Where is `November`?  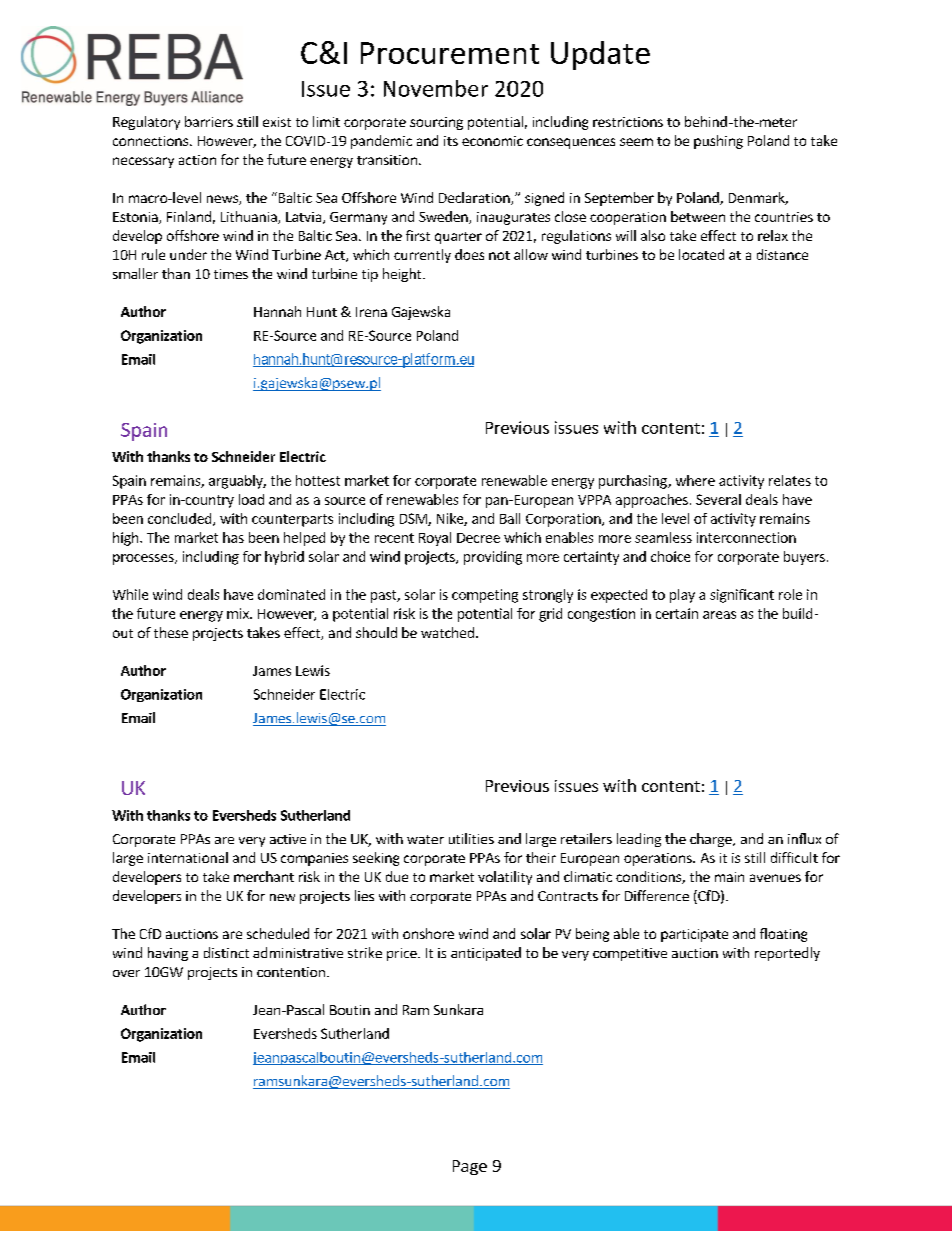
November is located at coordinates (436, 88).
